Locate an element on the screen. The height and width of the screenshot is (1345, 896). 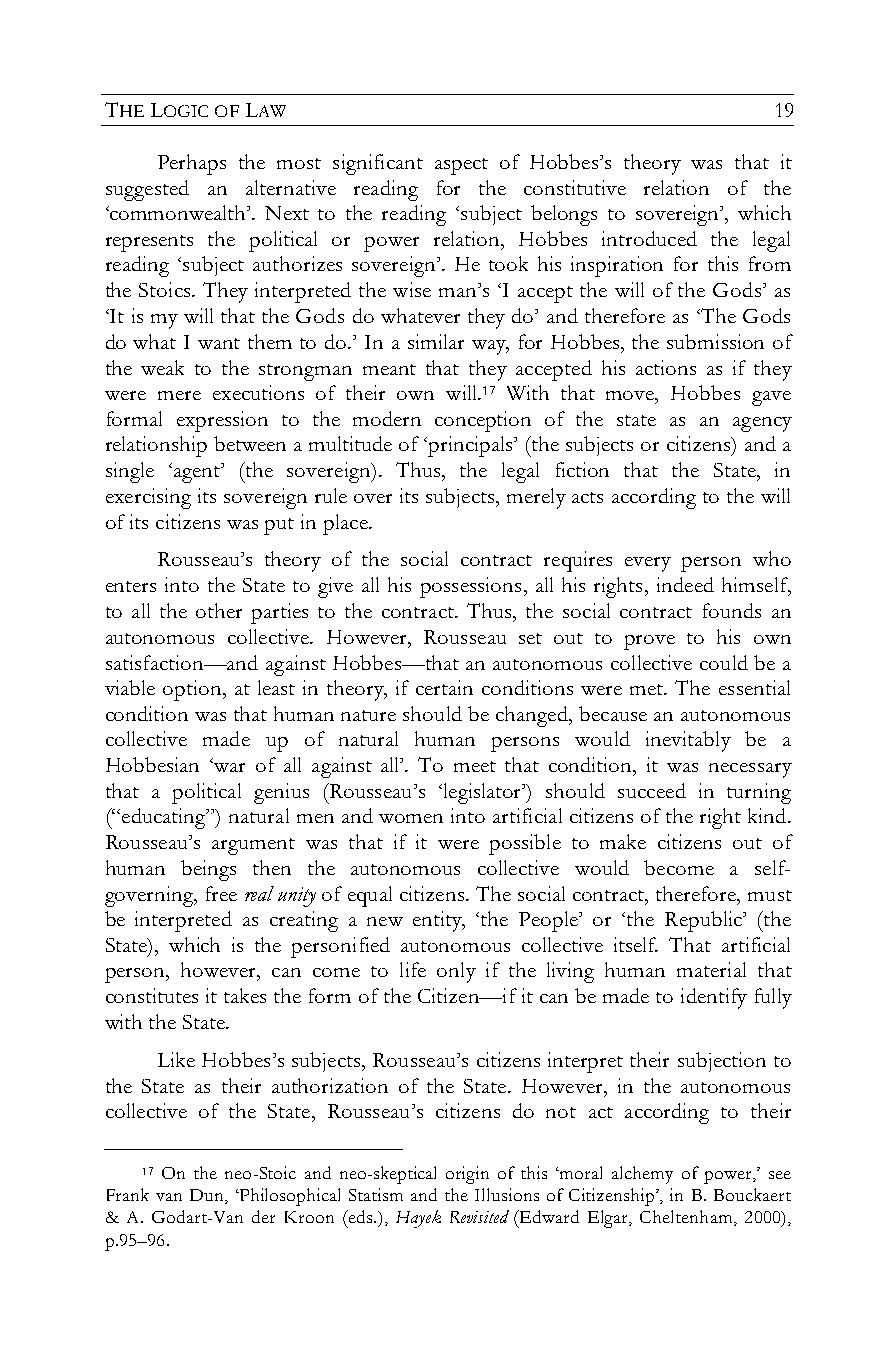
introduced is located at coordinates (649, 238).
